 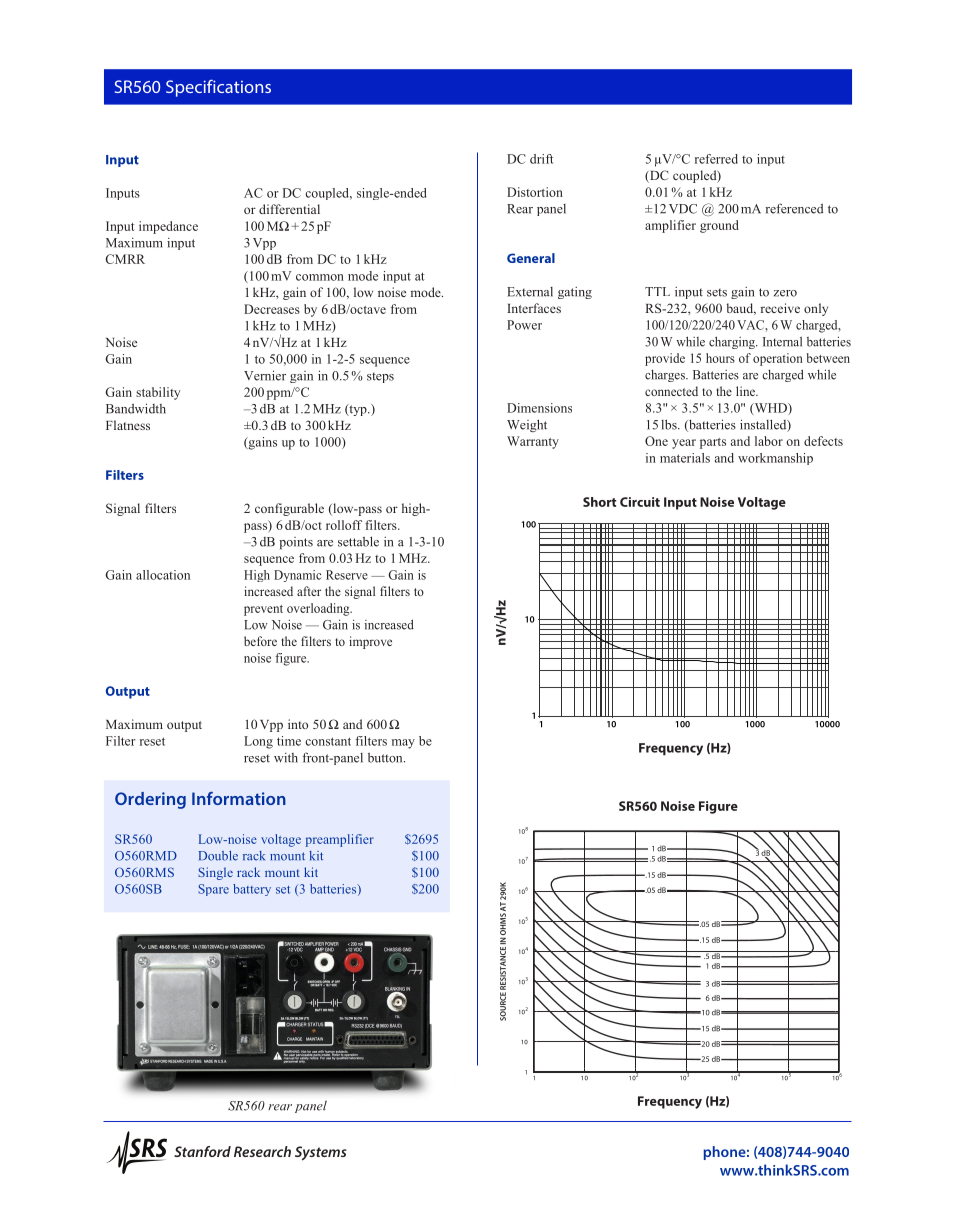 What do you see at coordinates (218, 88) in the screenshot?
I see `Specifications` at bounding box center [218, 88].
